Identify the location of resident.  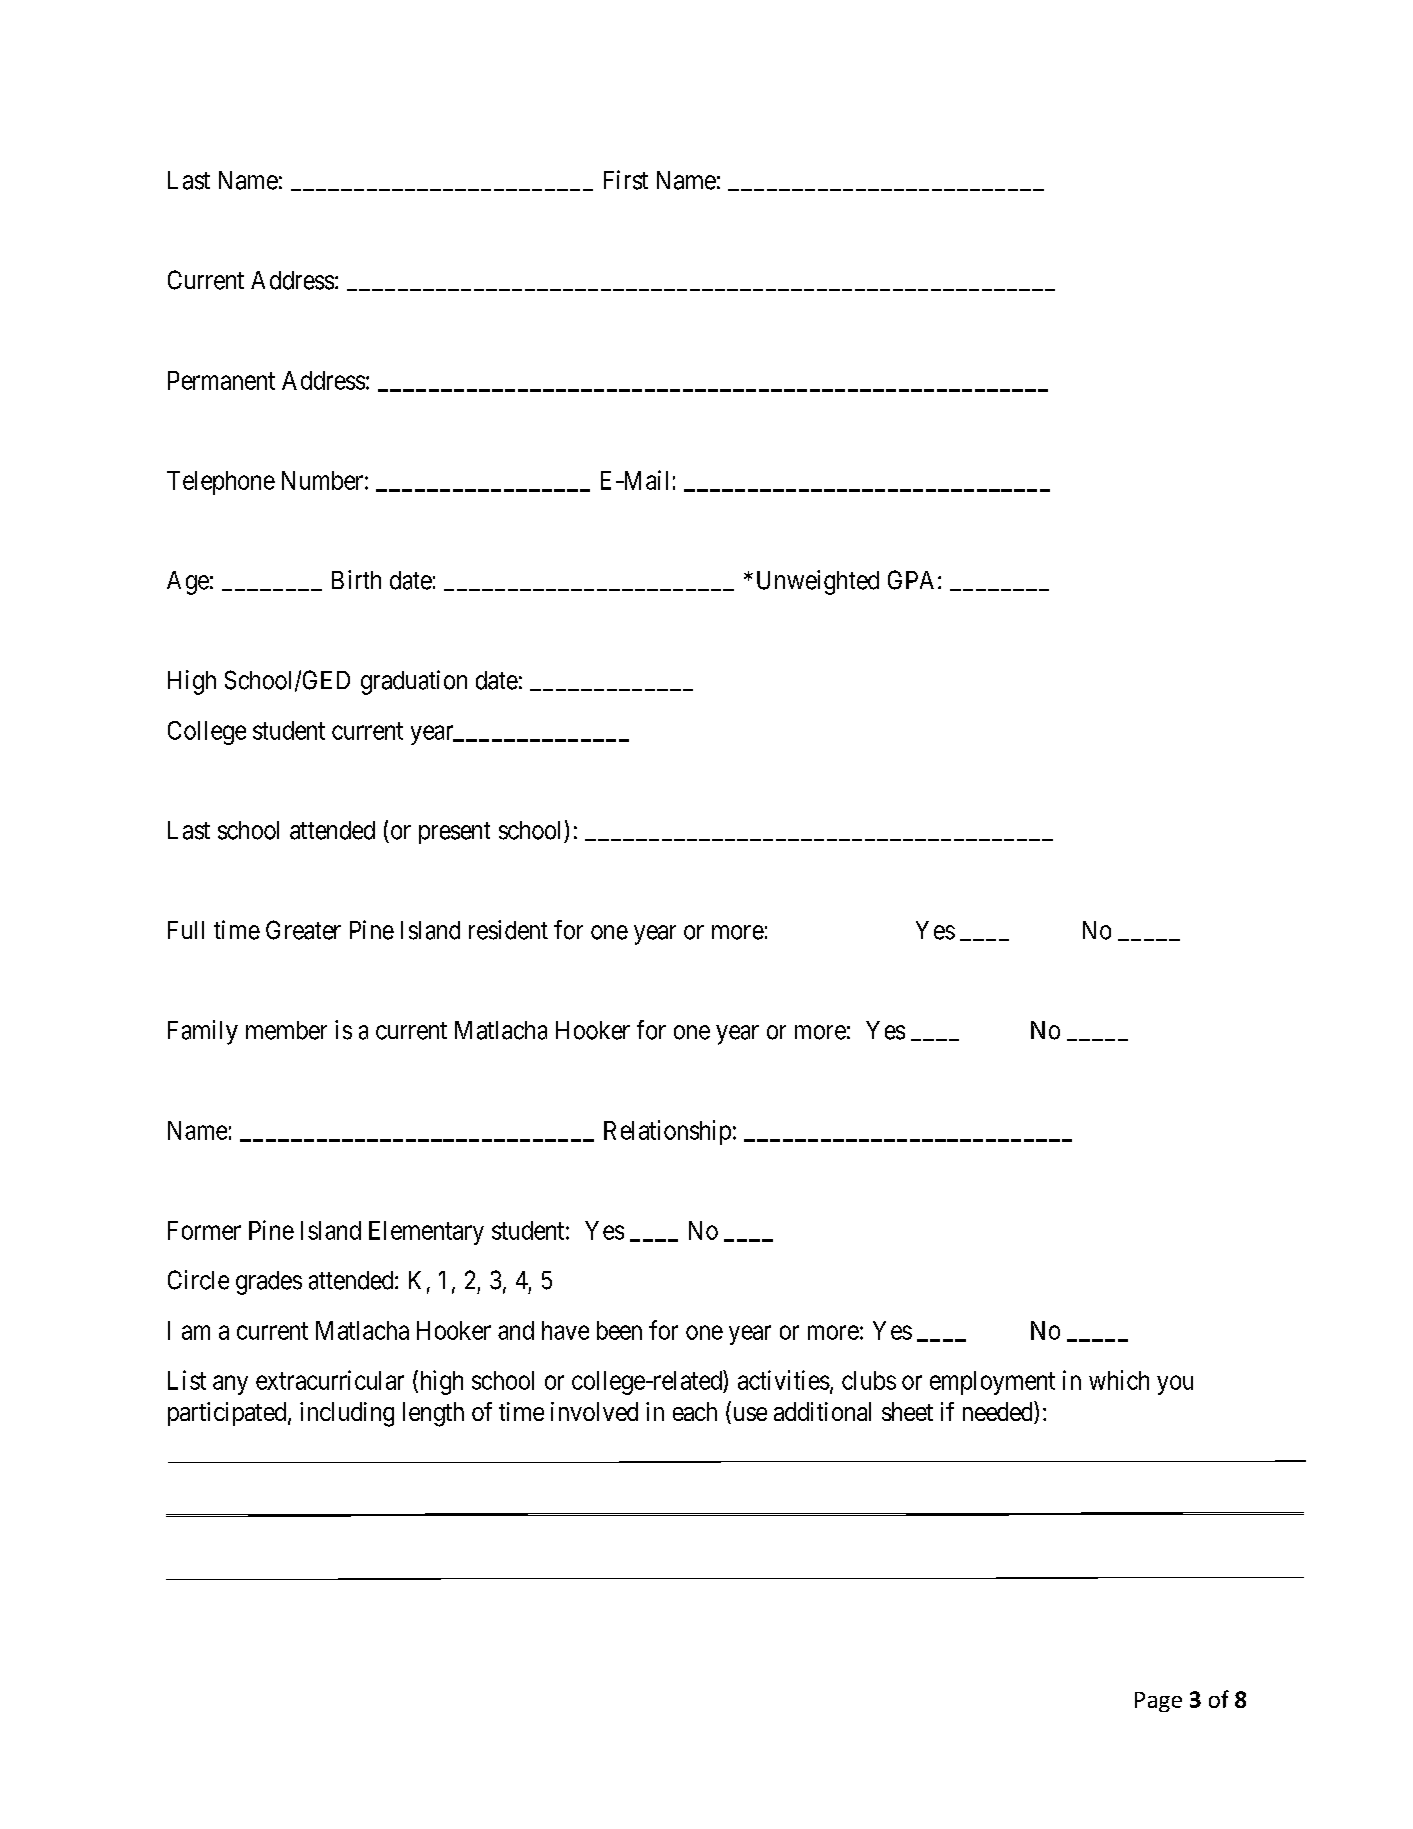
(508, 930).
